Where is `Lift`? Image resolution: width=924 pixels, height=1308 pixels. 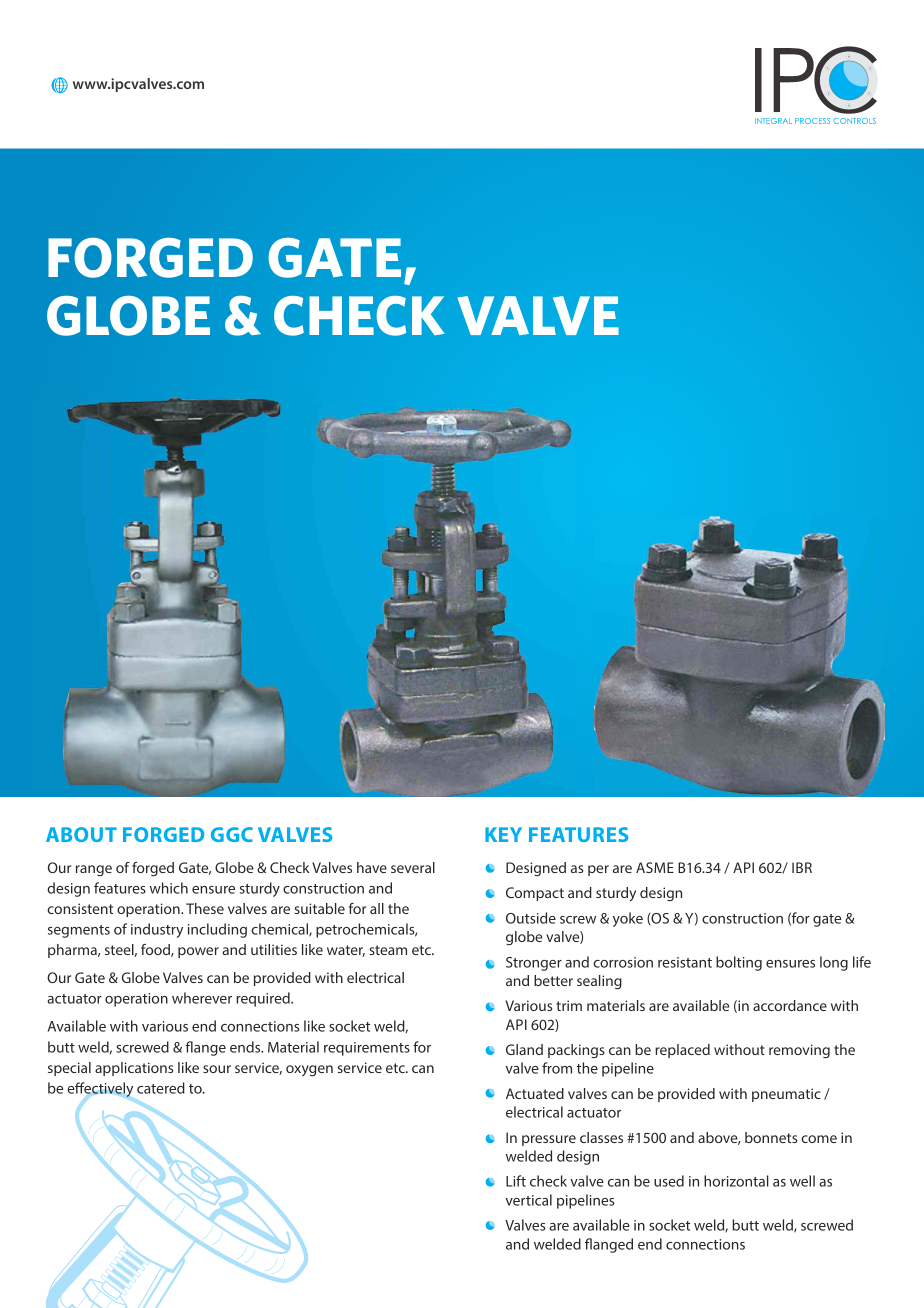 Lift is located at coordinates (516, 1181).
